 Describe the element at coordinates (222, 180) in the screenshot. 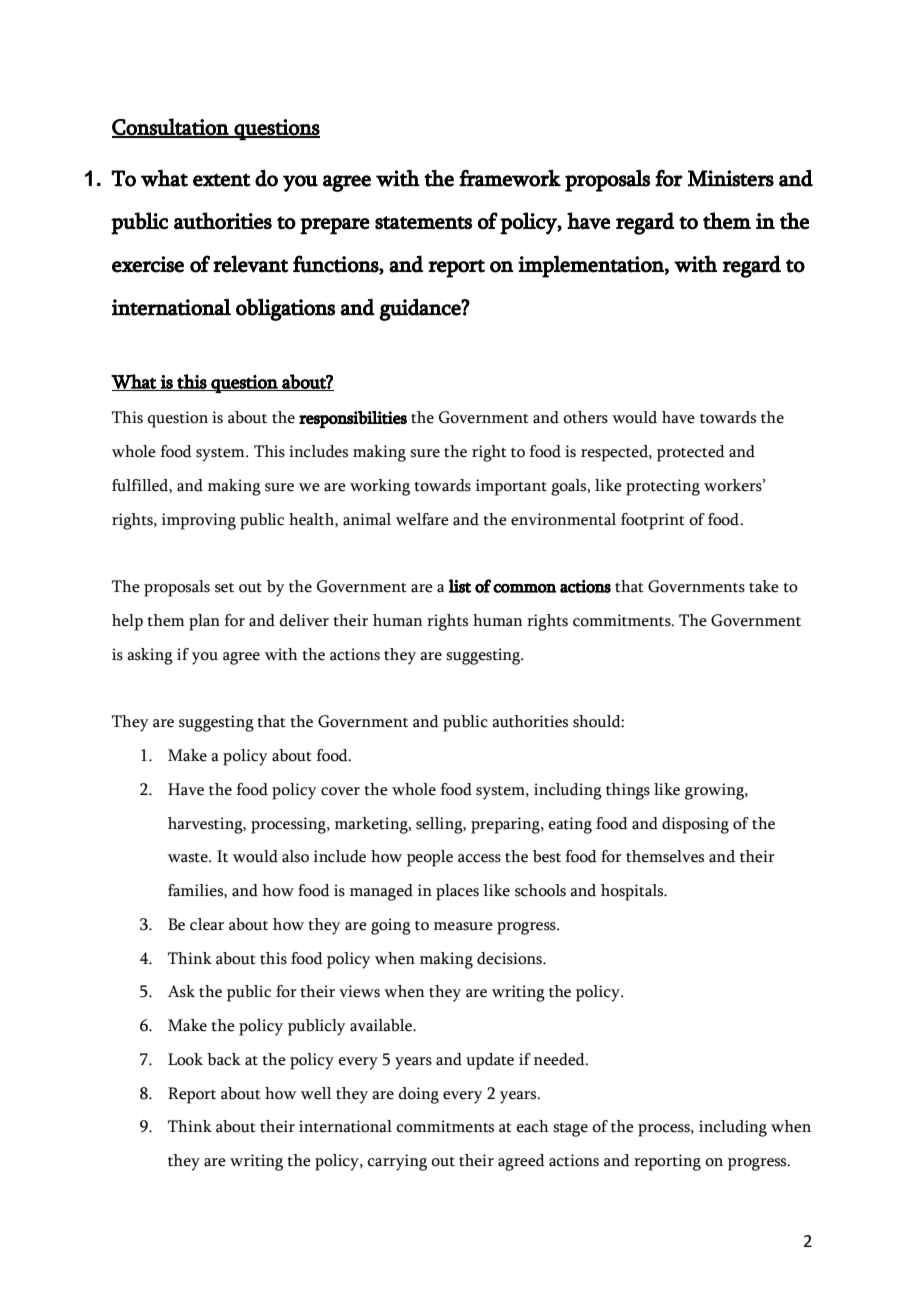

I see `extent` at that location.
